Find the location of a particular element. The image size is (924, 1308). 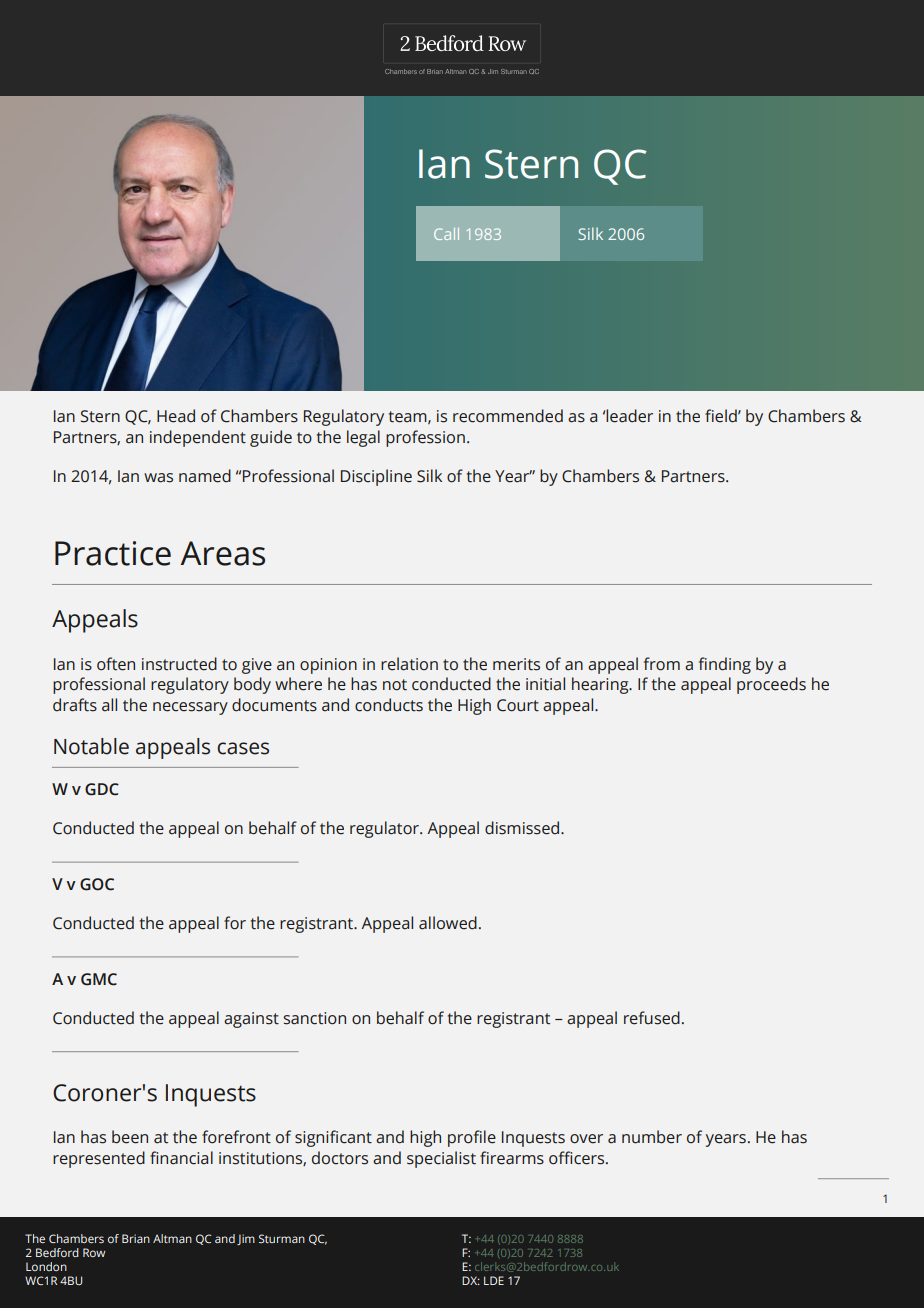

Brian is located at coordinates (136, 1238).
